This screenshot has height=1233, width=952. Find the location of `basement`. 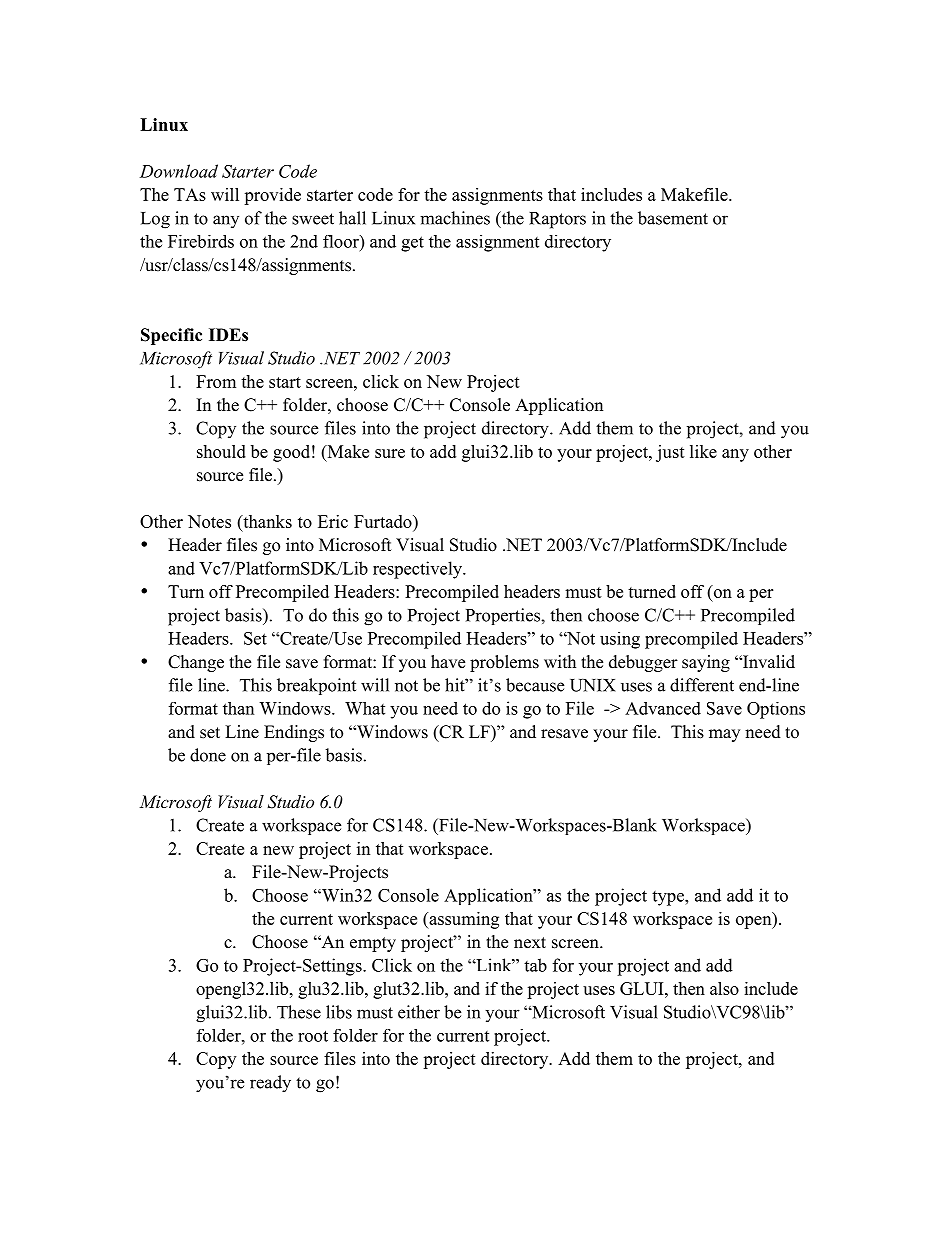

basement is located at coordinates (673, 218).
